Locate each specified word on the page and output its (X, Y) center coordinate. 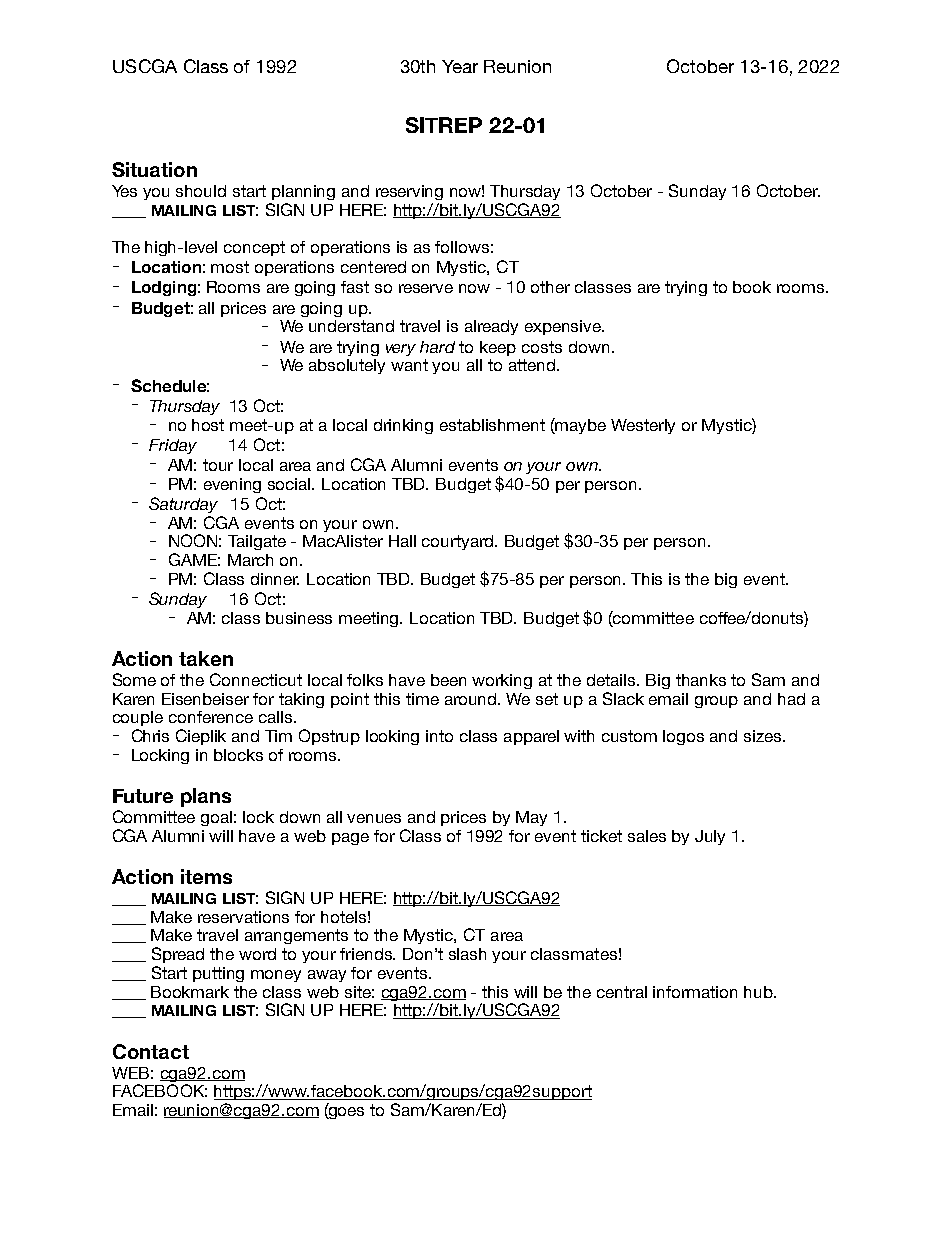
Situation (154, 169)
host (208, 425)
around (472, 699)
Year (460, 66)
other (550, 287)
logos (683, 737)
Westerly (643, 426)
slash (467, 954)
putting (218, 974)
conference (211, 717)
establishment (492, 425)
